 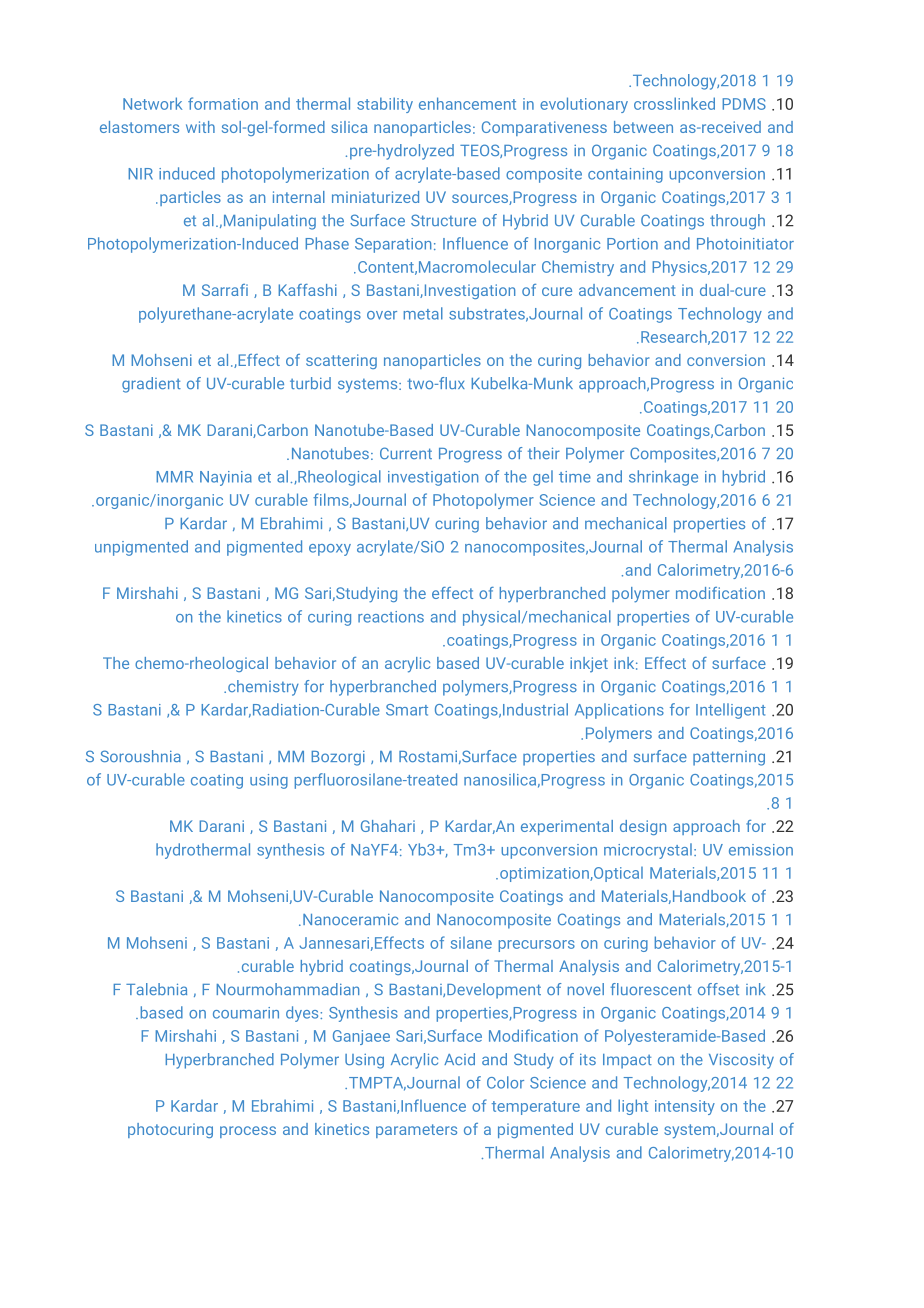 What do you see at coordinates (643, 827) in the page?
I see `design` at bounding box center [643, 827].
